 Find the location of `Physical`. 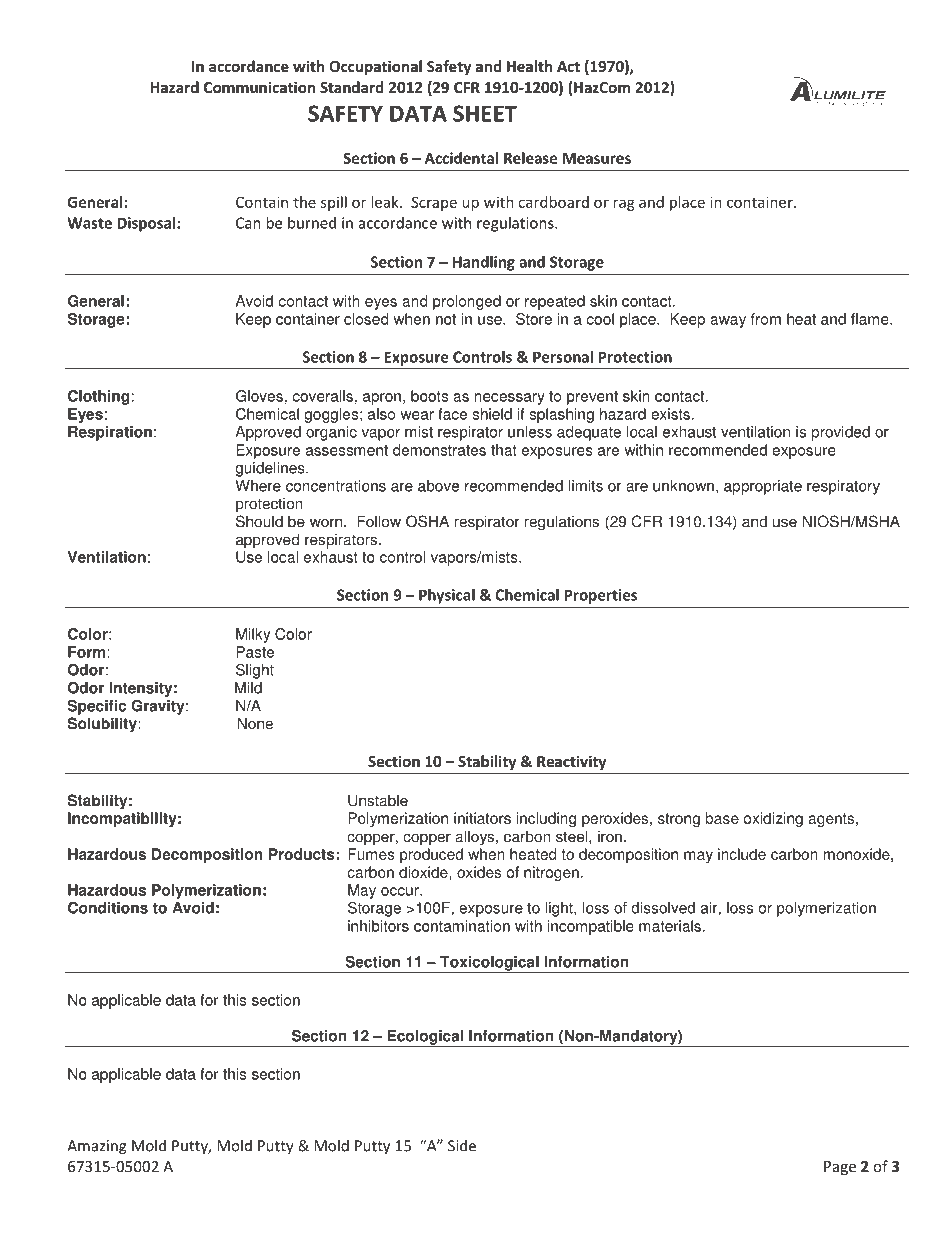

Physical is located at coordinates (447, 596).
